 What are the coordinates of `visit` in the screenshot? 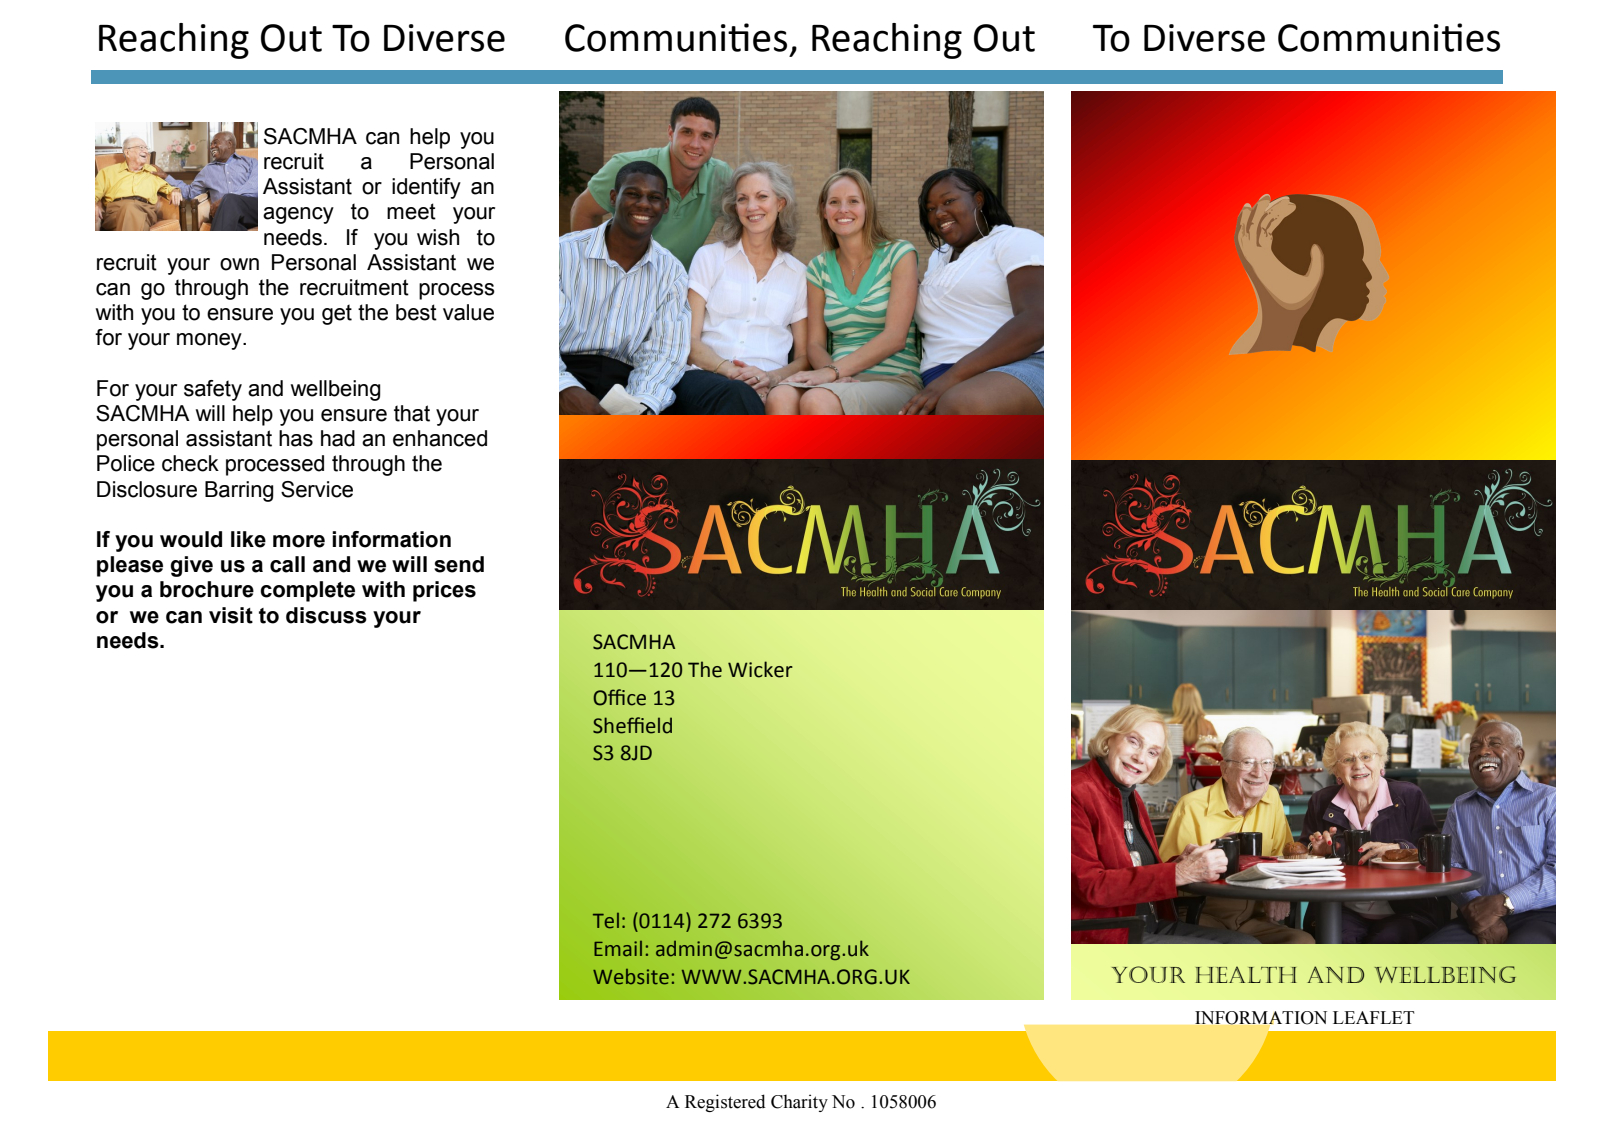 It's located at (231, 615).
